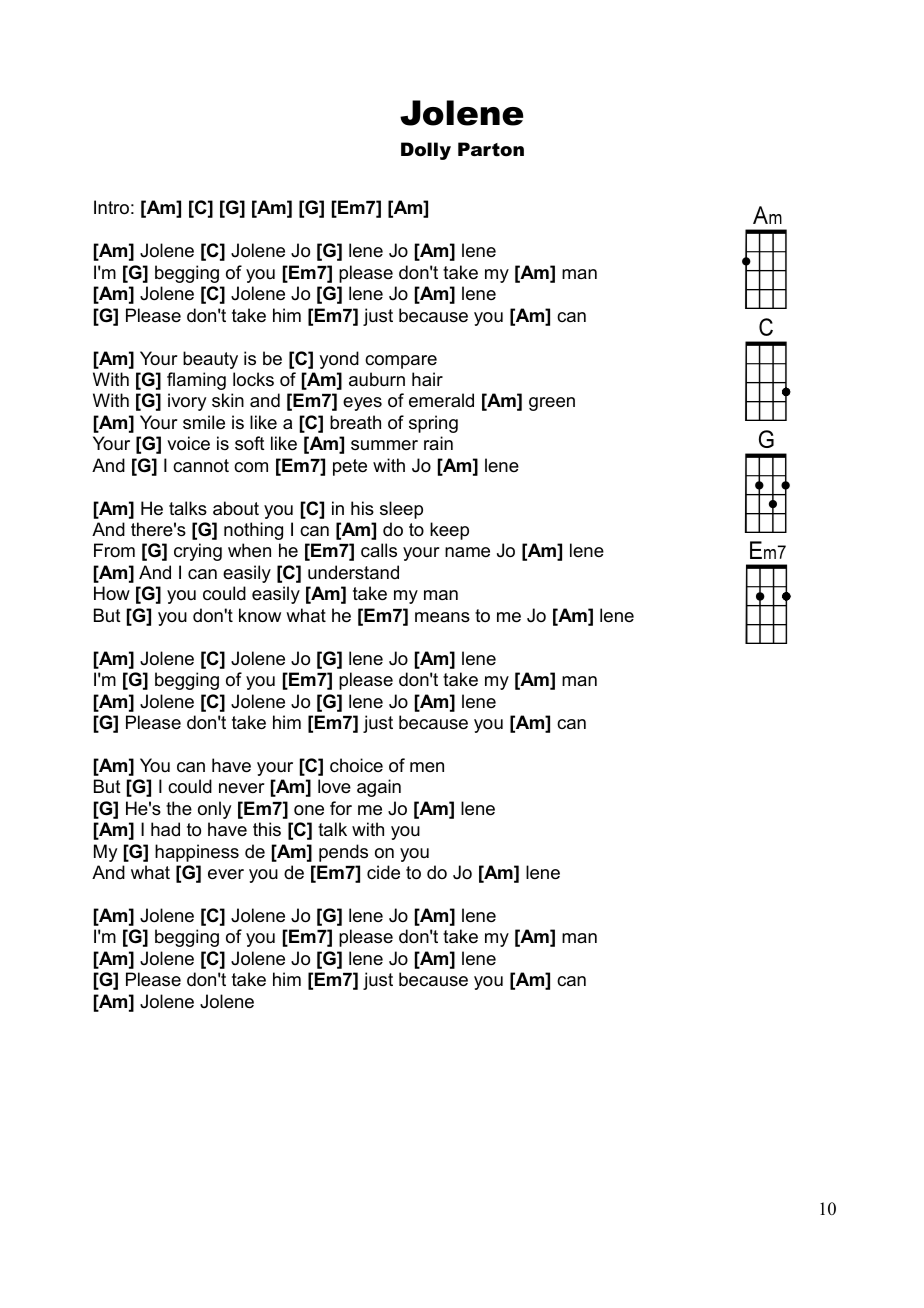 The width and height of the document is (924, 1308). I want to click on means, so click(442, 617).
